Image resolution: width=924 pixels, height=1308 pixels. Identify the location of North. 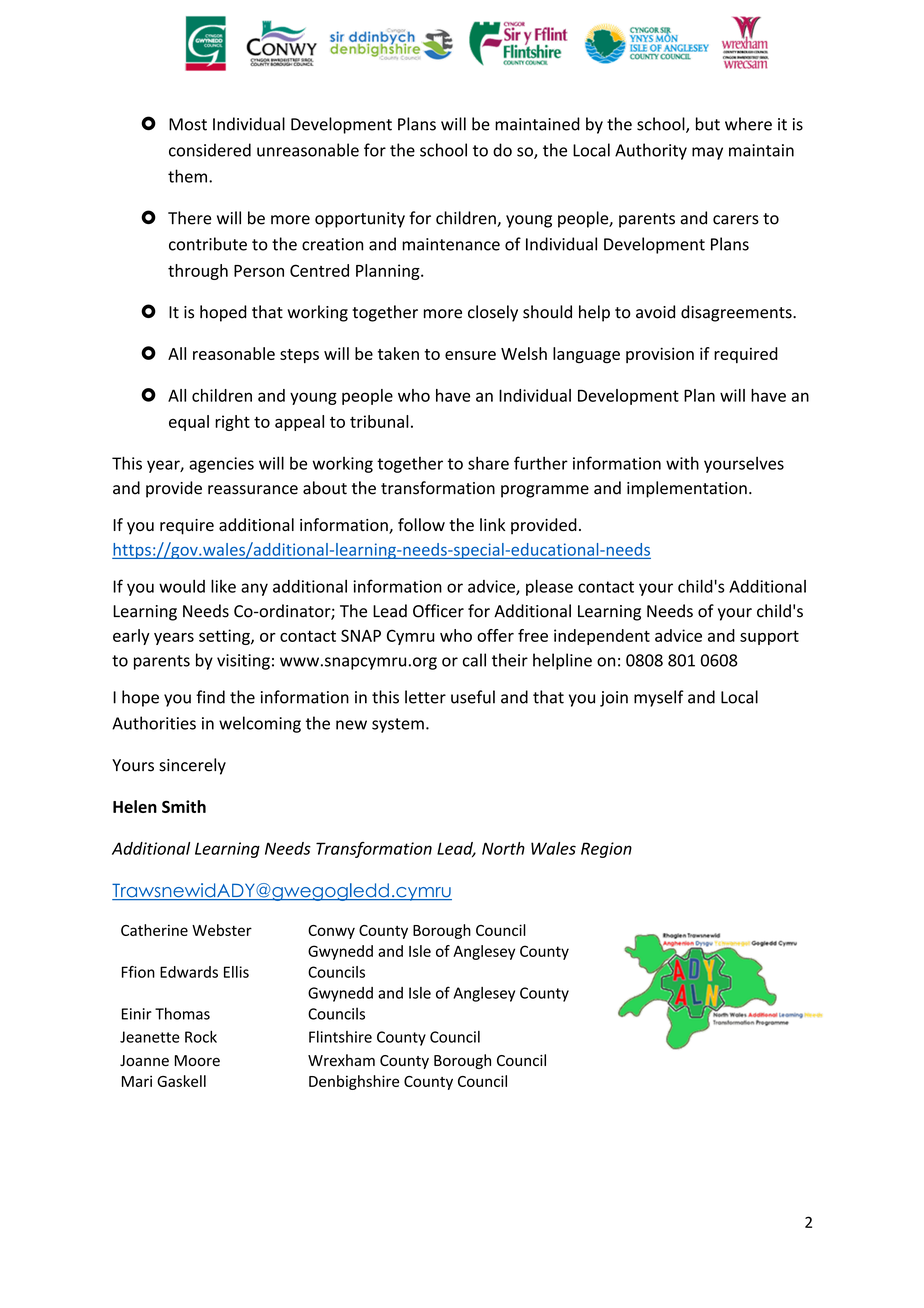
(503, 848).
